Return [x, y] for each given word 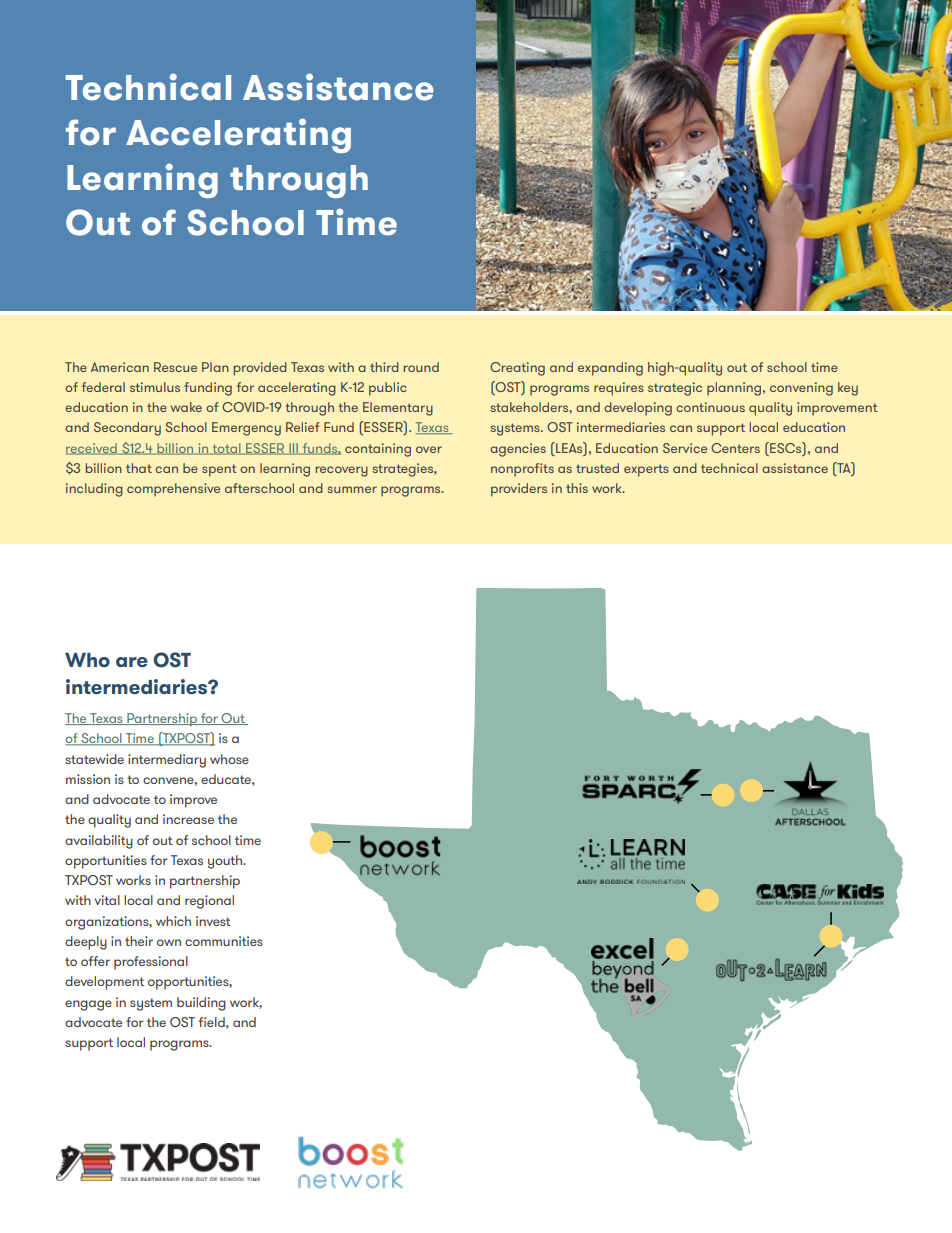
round [421, 367]
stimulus [155, 387]
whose [229, 759]
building [201, 1004]
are [132, 662]
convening [801, 389]
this [577, 488]
